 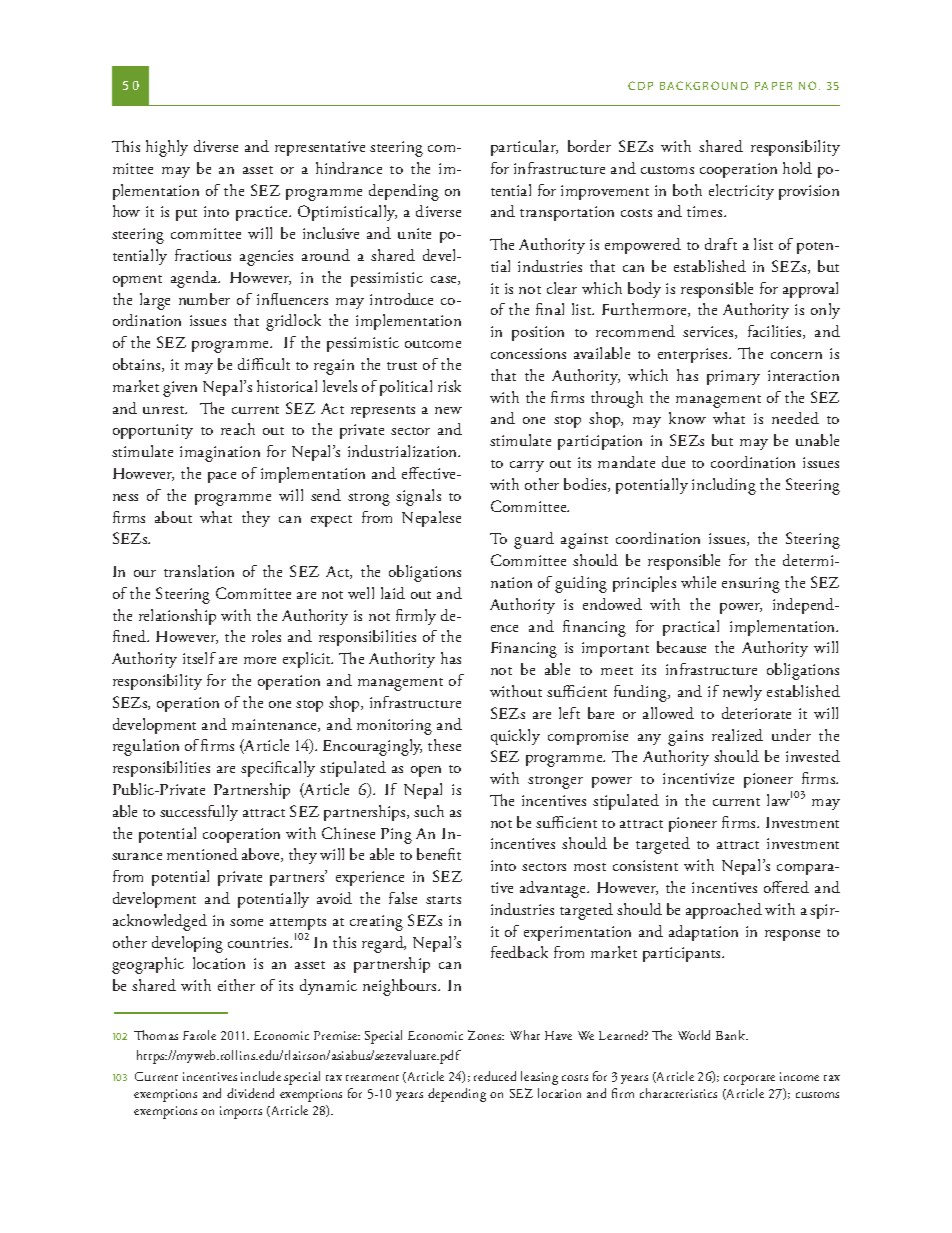 What do you see at coordinates (733, 377) in the image?
I see `primary` at bounding box center [733, 377].
